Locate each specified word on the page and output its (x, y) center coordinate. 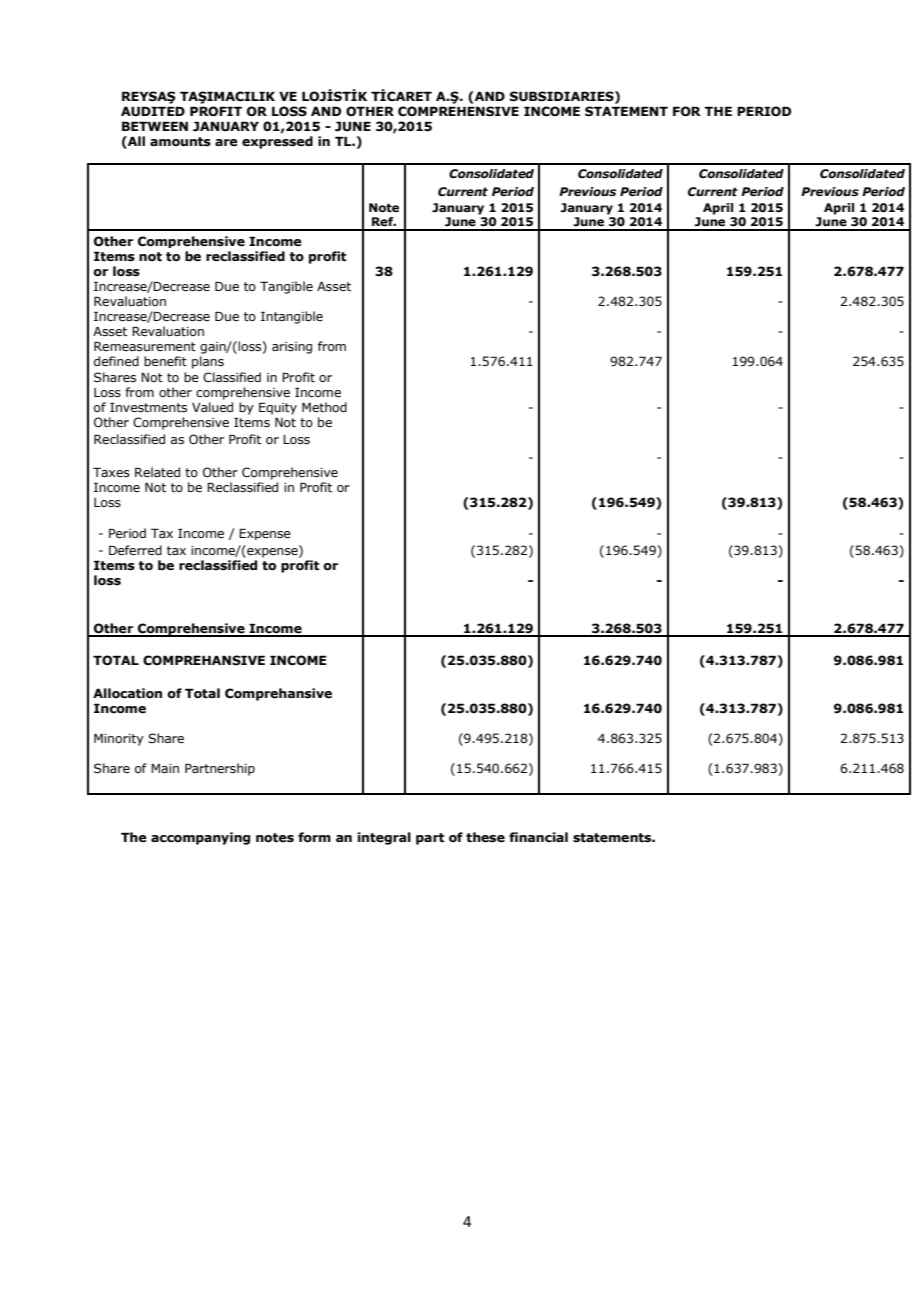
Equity (278, 408)
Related (157, 472)
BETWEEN (155, 126)
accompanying (200, 838)
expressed (277, 142)
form (314, 837)
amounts (180, 142)
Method (324, 407)
